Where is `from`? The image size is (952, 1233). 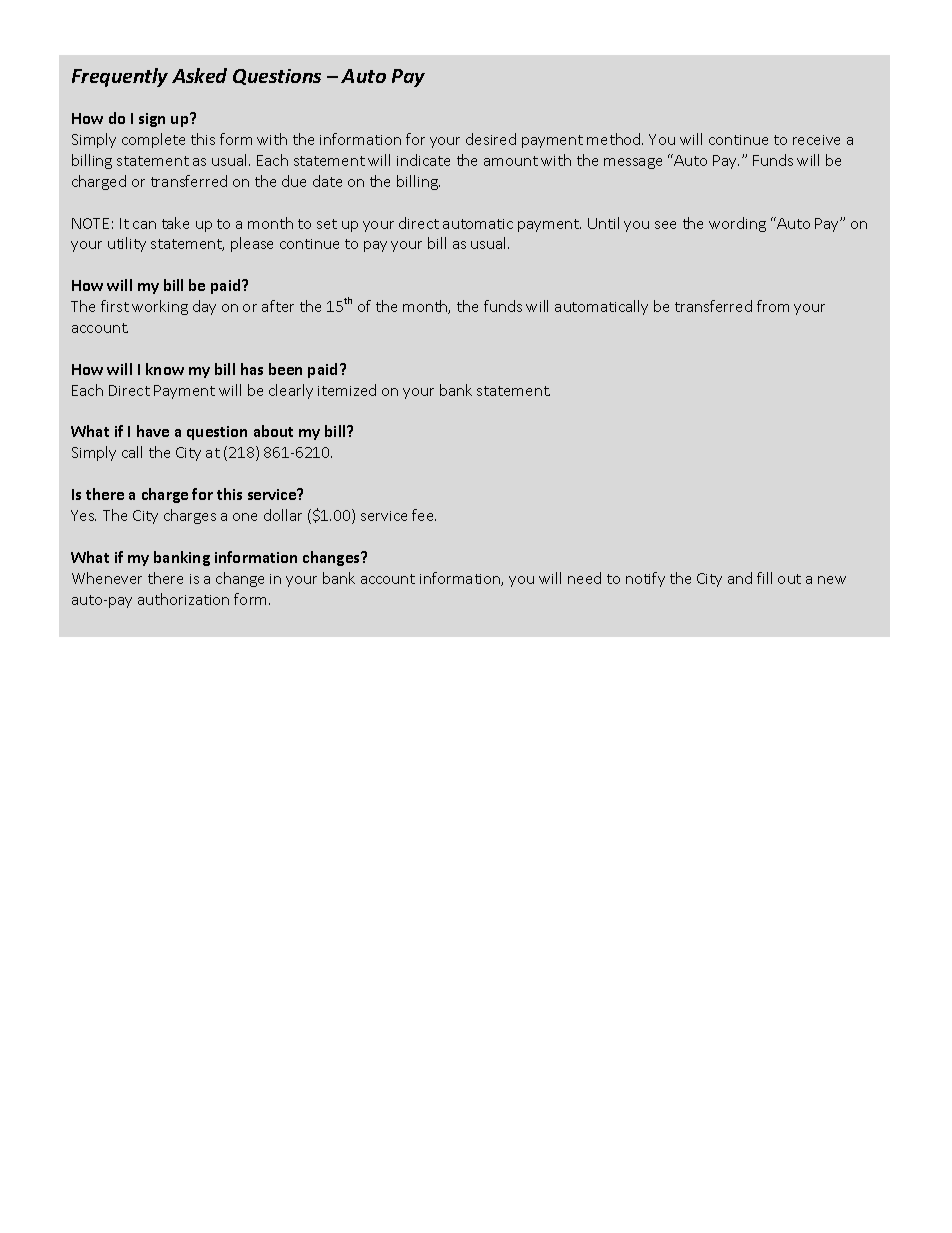
from is located at coordinates (773, 306).
